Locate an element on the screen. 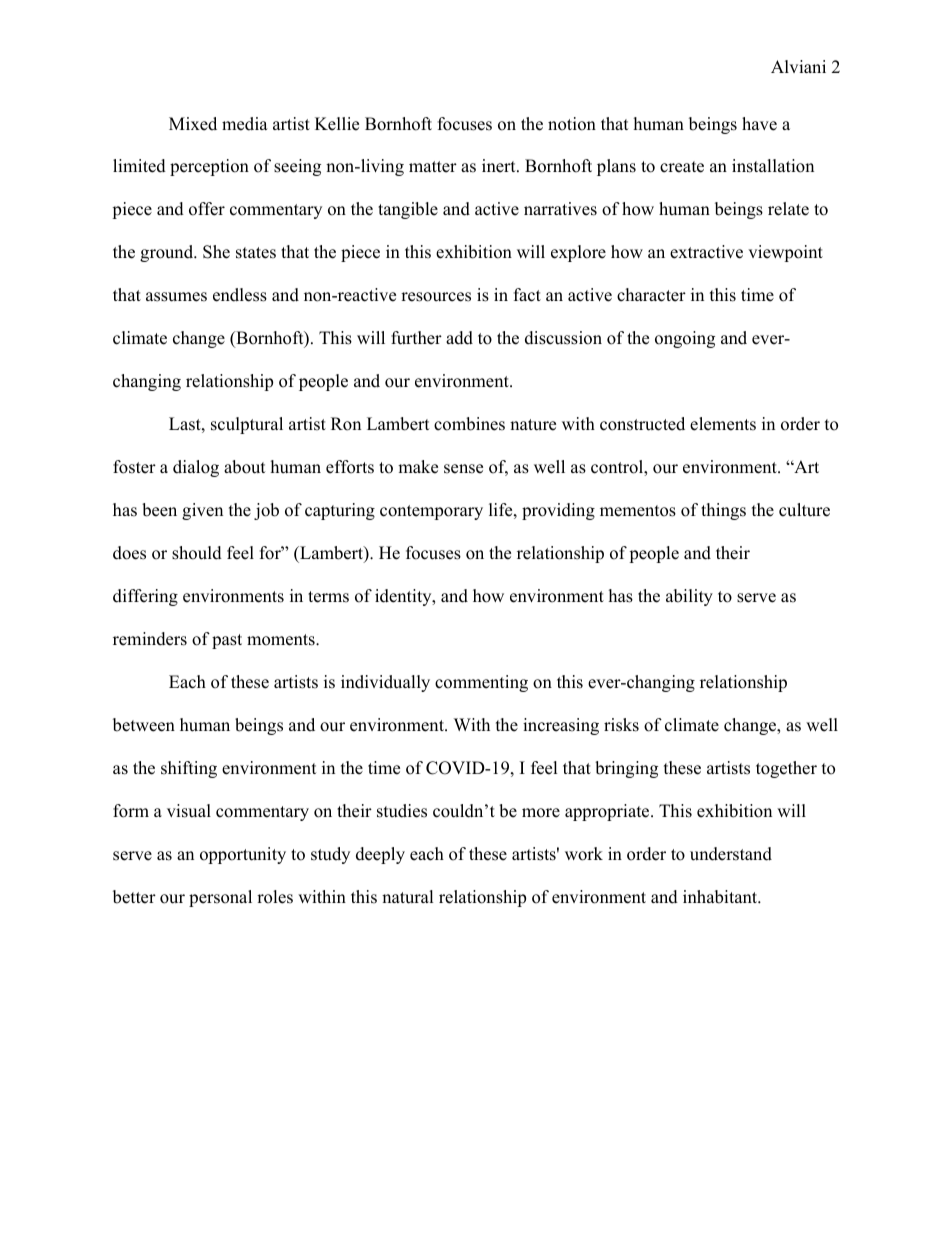  natural is located at coordinates (408, 897).
